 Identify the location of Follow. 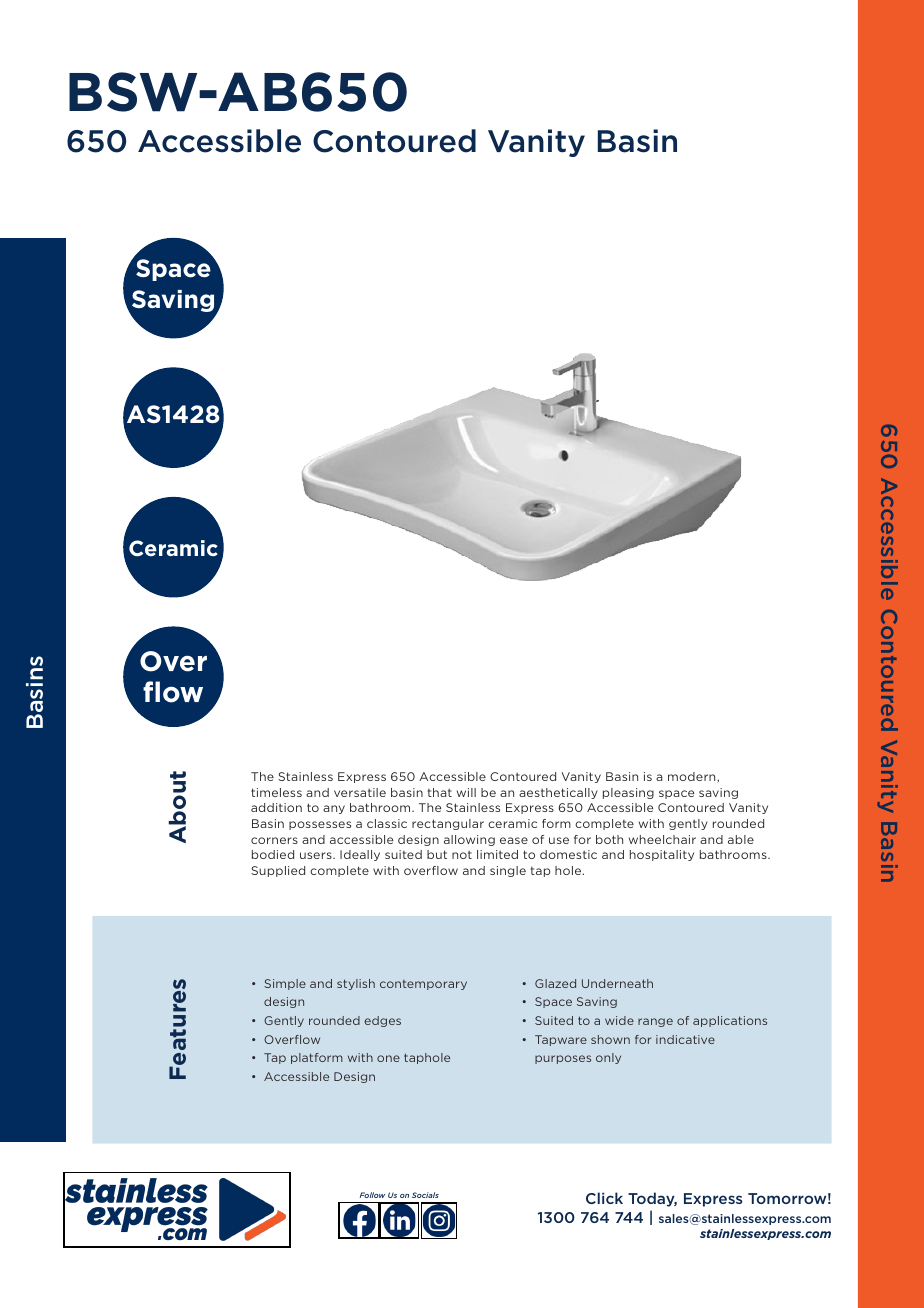
(372, 1195).
